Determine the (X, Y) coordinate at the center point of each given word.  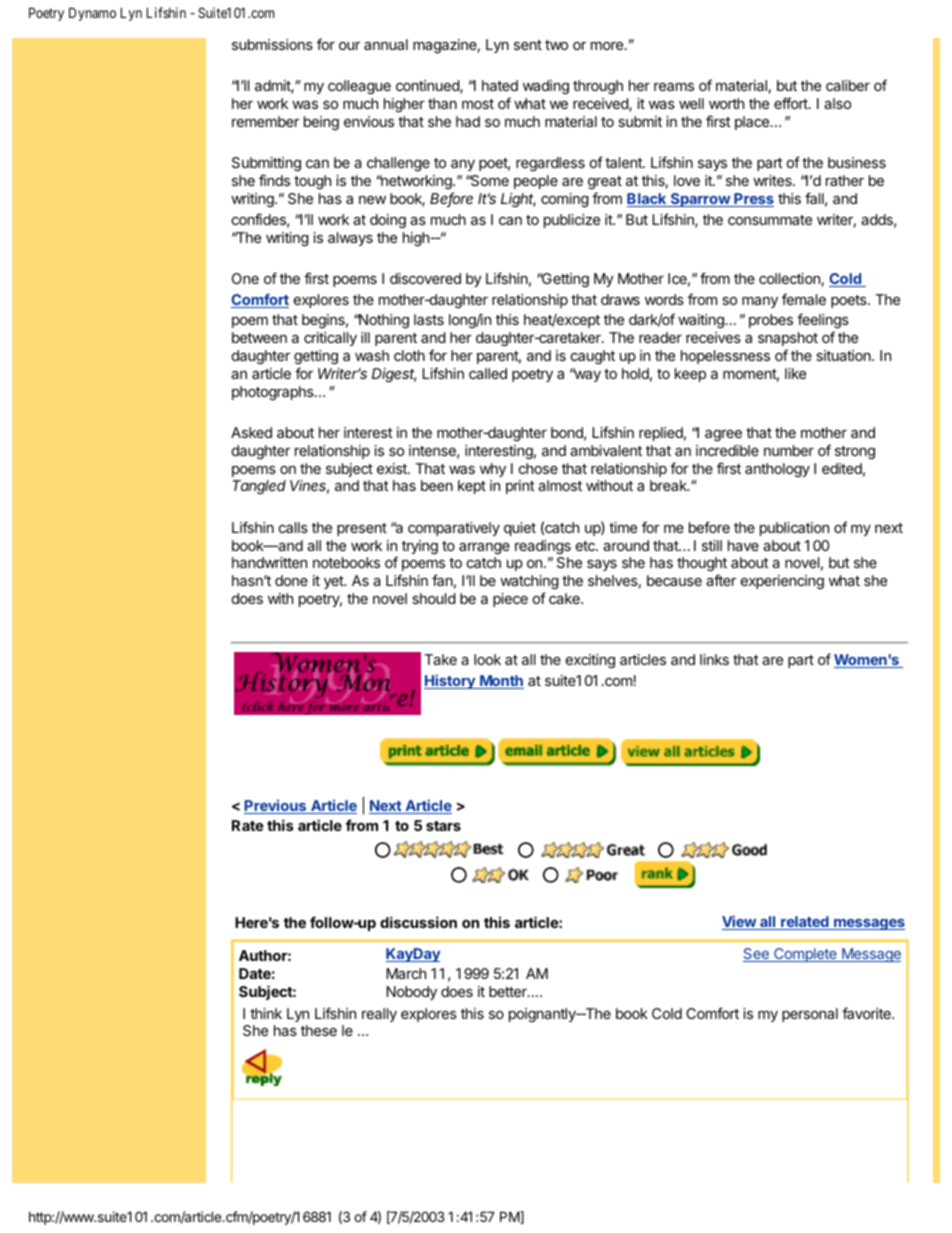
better (509, 991)
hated (500, 85)
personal (810, 1015)
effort (792, 103)
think (266, 1013)
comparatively (454, 529)
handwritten (269, 562)
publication (794, 529)
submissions (272, 44)
